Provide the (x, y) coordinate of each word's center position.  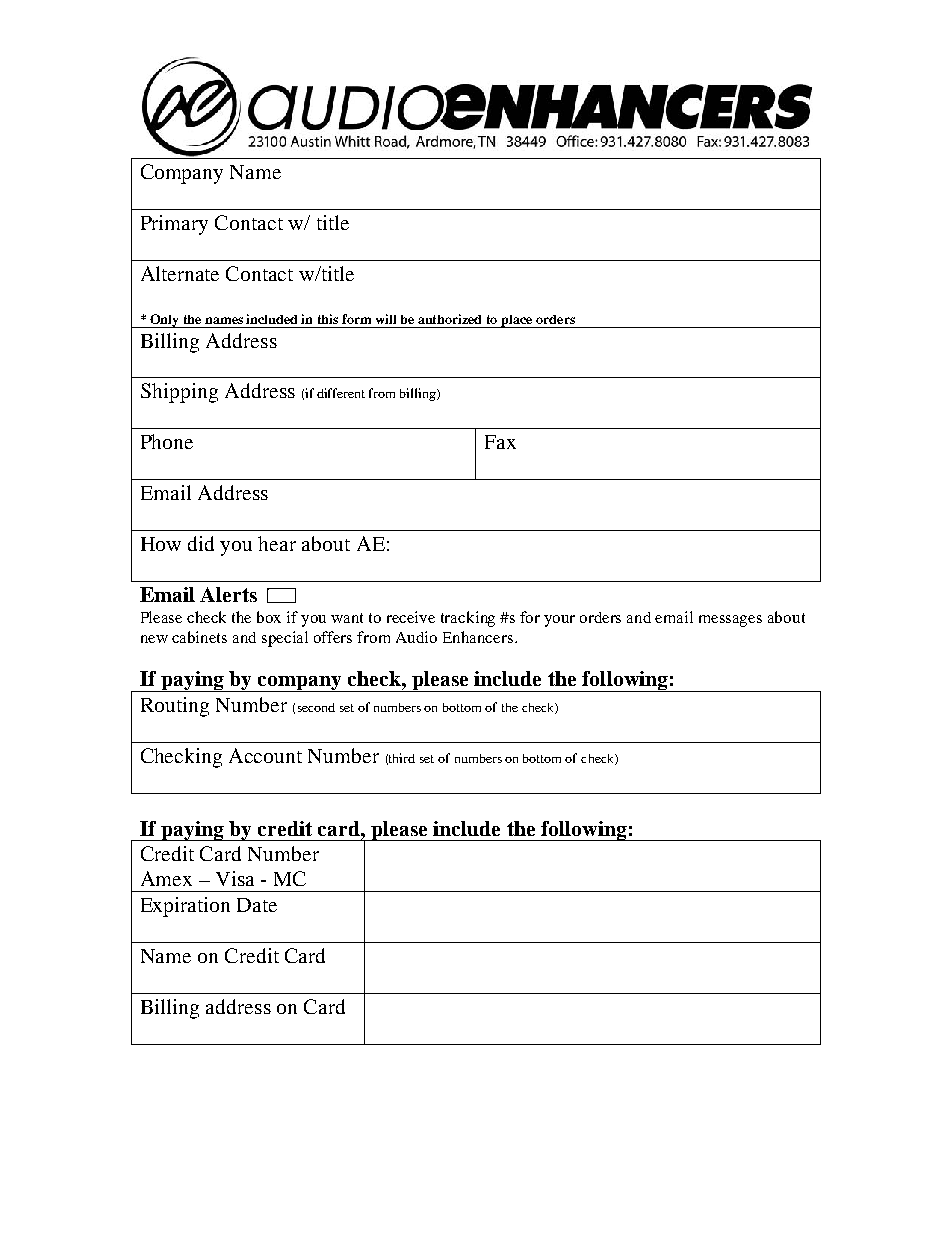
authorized (449, 319)
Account (265, 755)
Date (257, 905)
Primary (174, 225)
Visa (235, 878)
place (517, 321)
